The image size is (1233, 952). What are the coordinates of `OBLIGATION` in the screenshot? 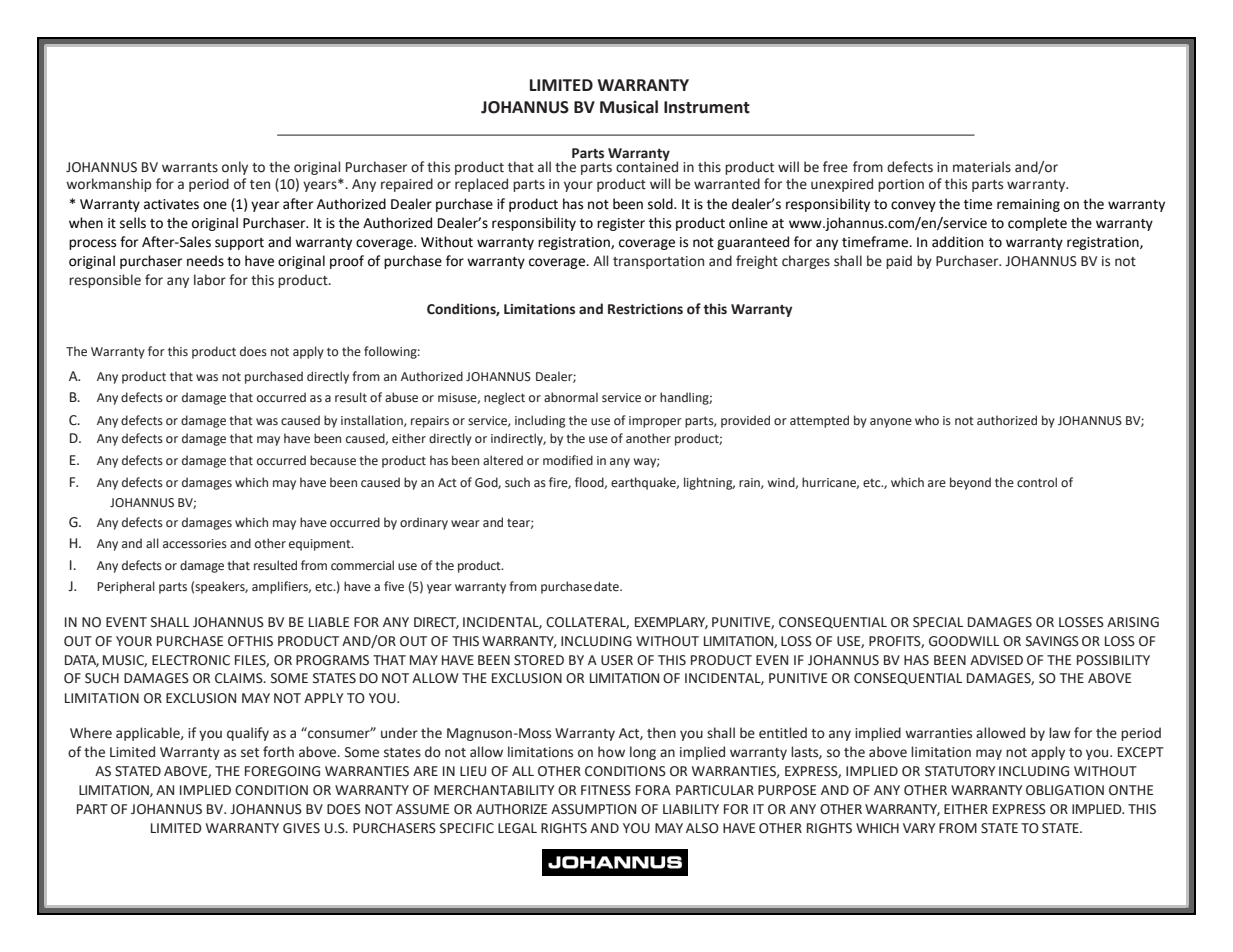 It's located at (1065, 790).
